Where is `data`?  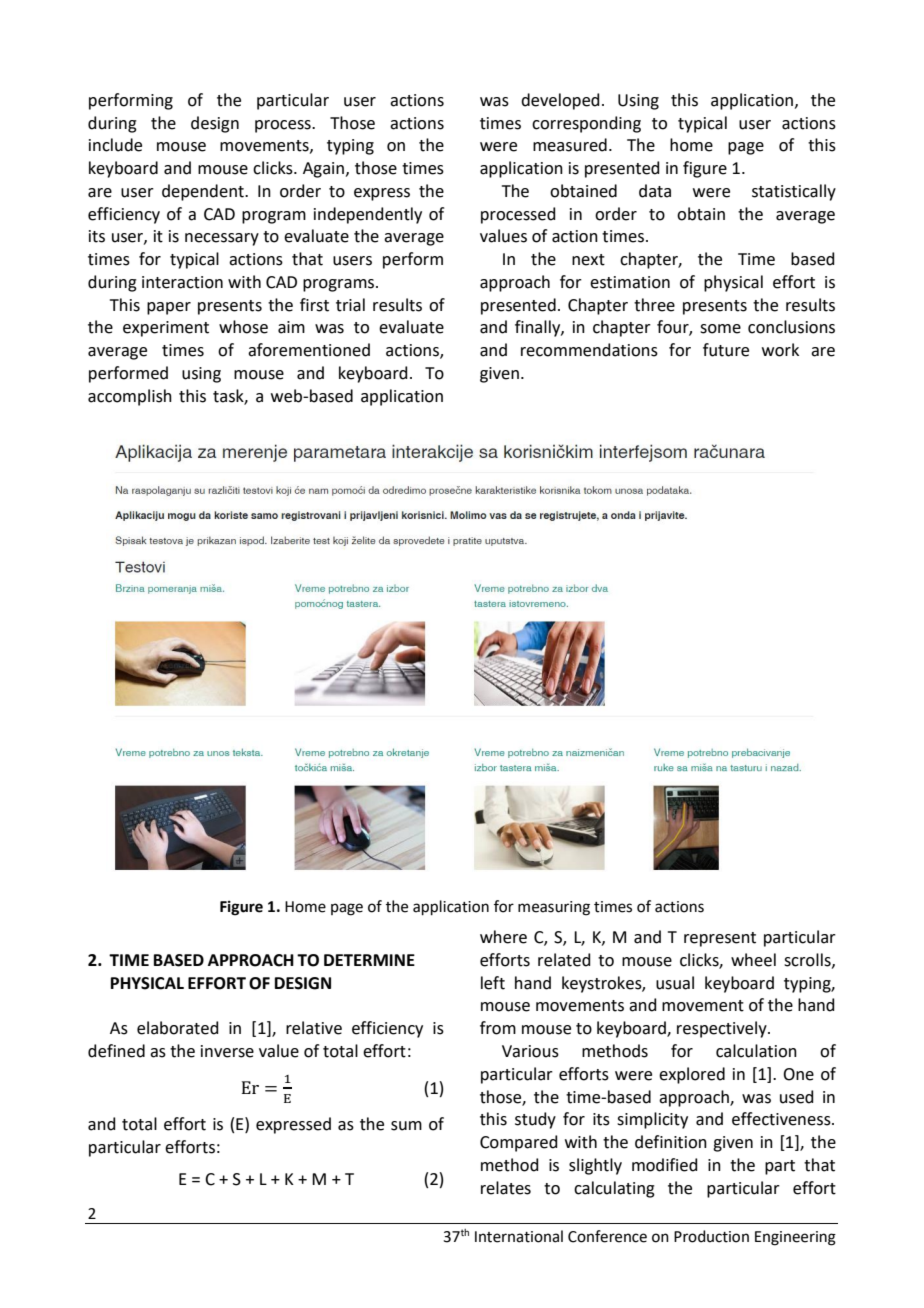
data is located at coordinates (655, 191).
